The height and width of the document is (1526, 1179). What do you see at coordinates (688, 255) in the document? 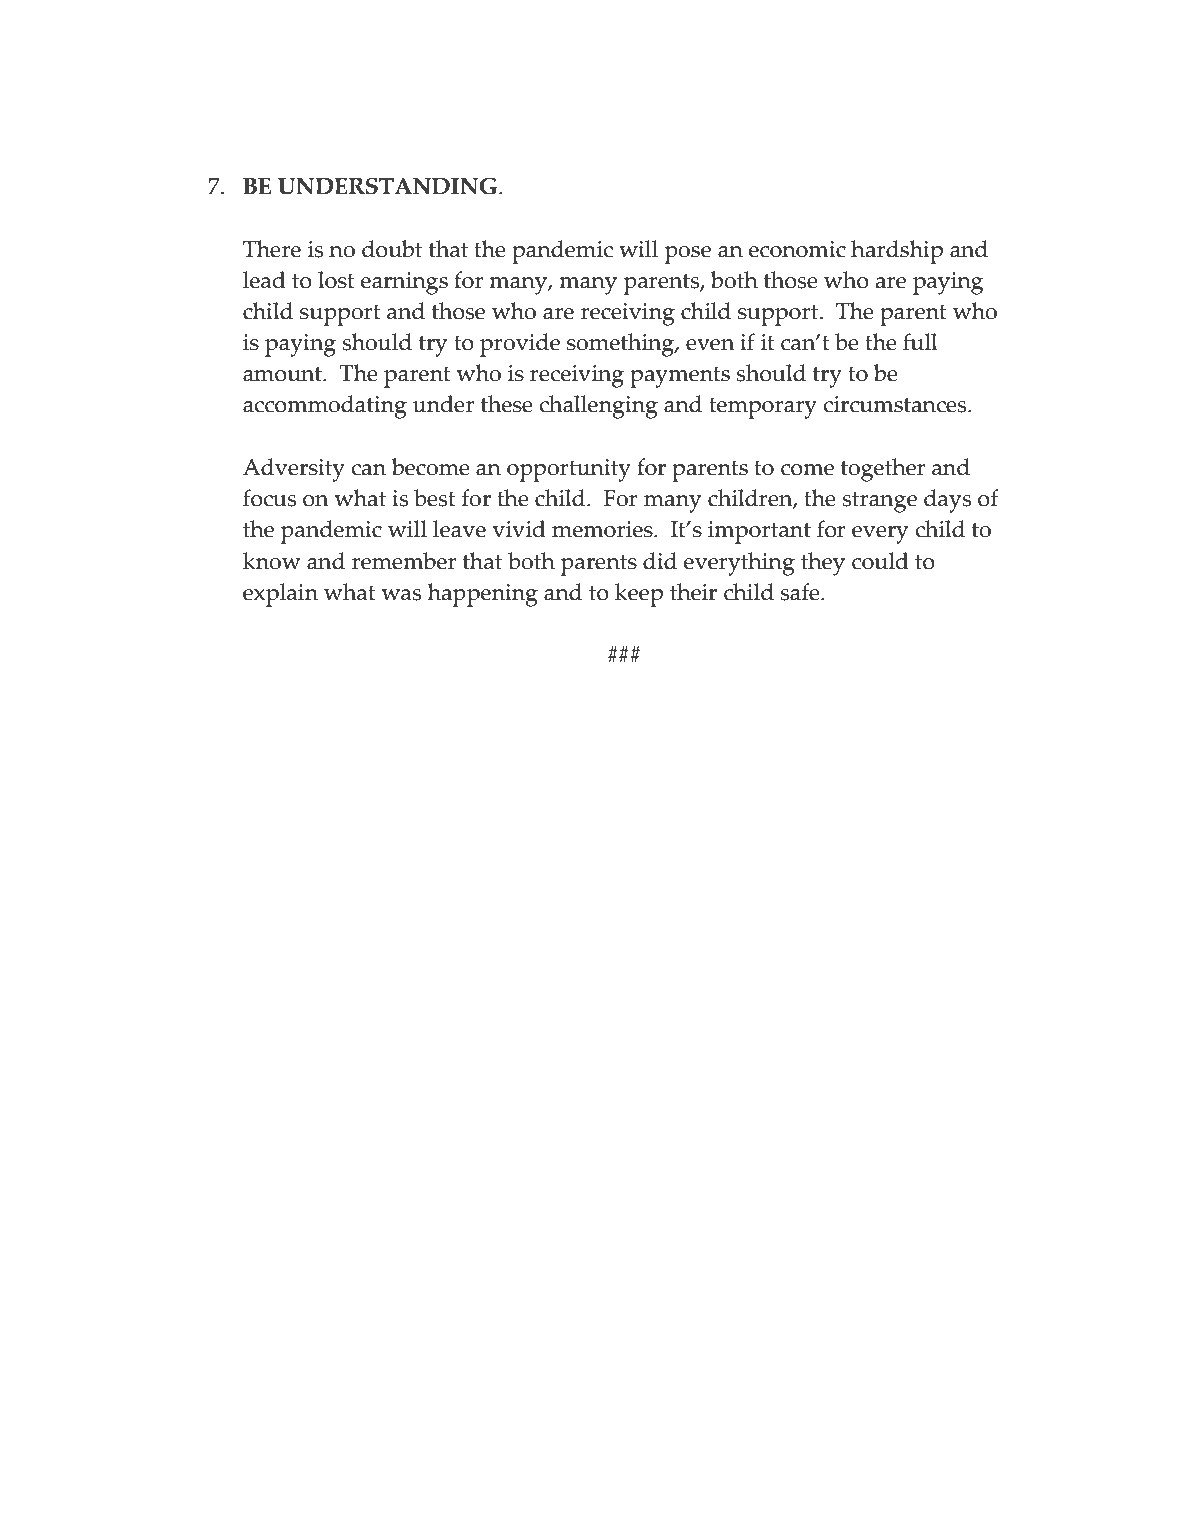
I see `pose` at bounding box center [688, 255].
